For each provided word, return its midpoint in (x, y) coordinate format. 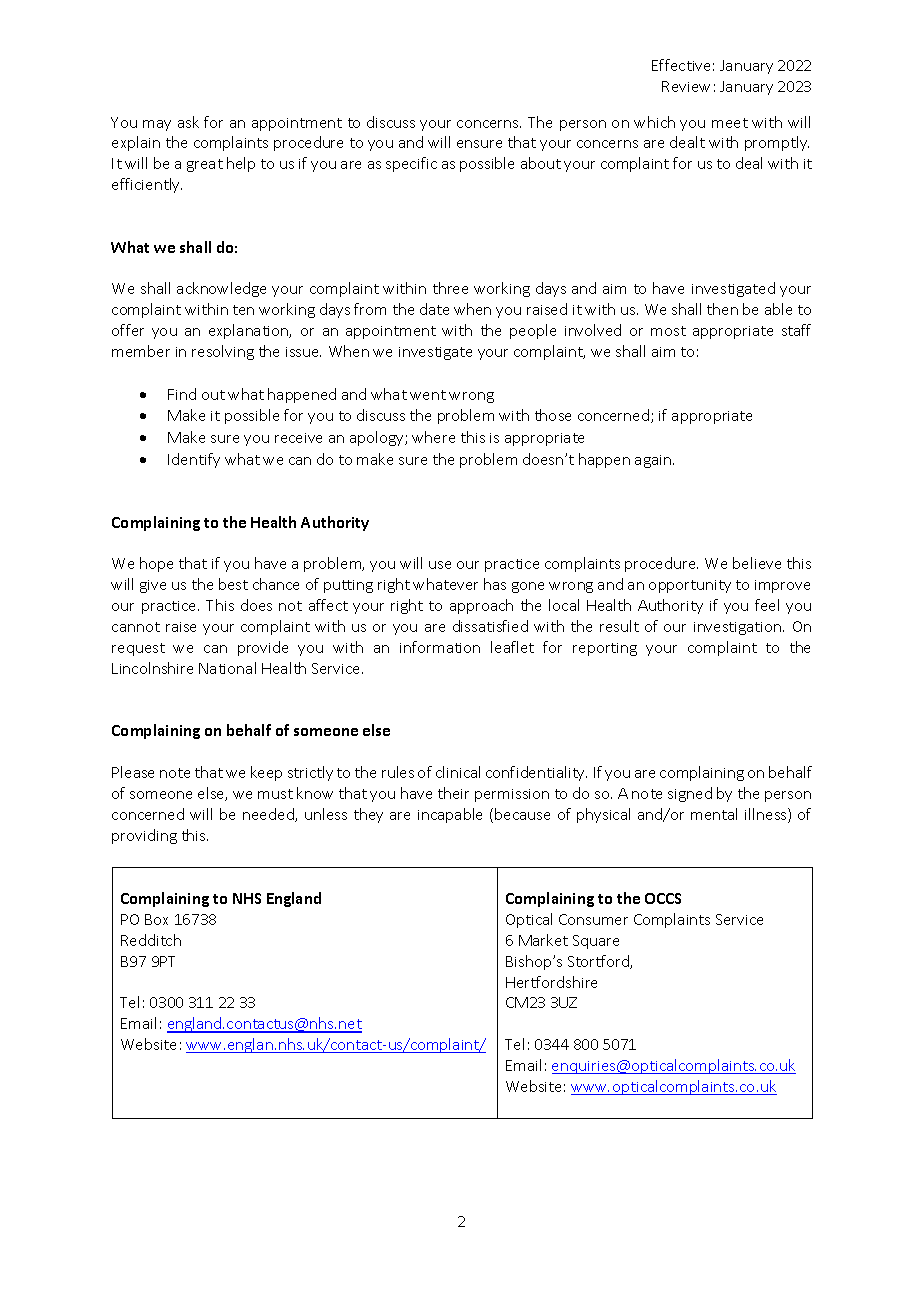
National (227, 668)
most (668, 331)
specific (411, 164)
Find (182, 394)
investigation (739, 628)
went (428, 395)
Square (596, 942)
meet (730, 123)
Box (156, 919)
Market (543, 940)
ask (188, 122)
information (440, 647)
